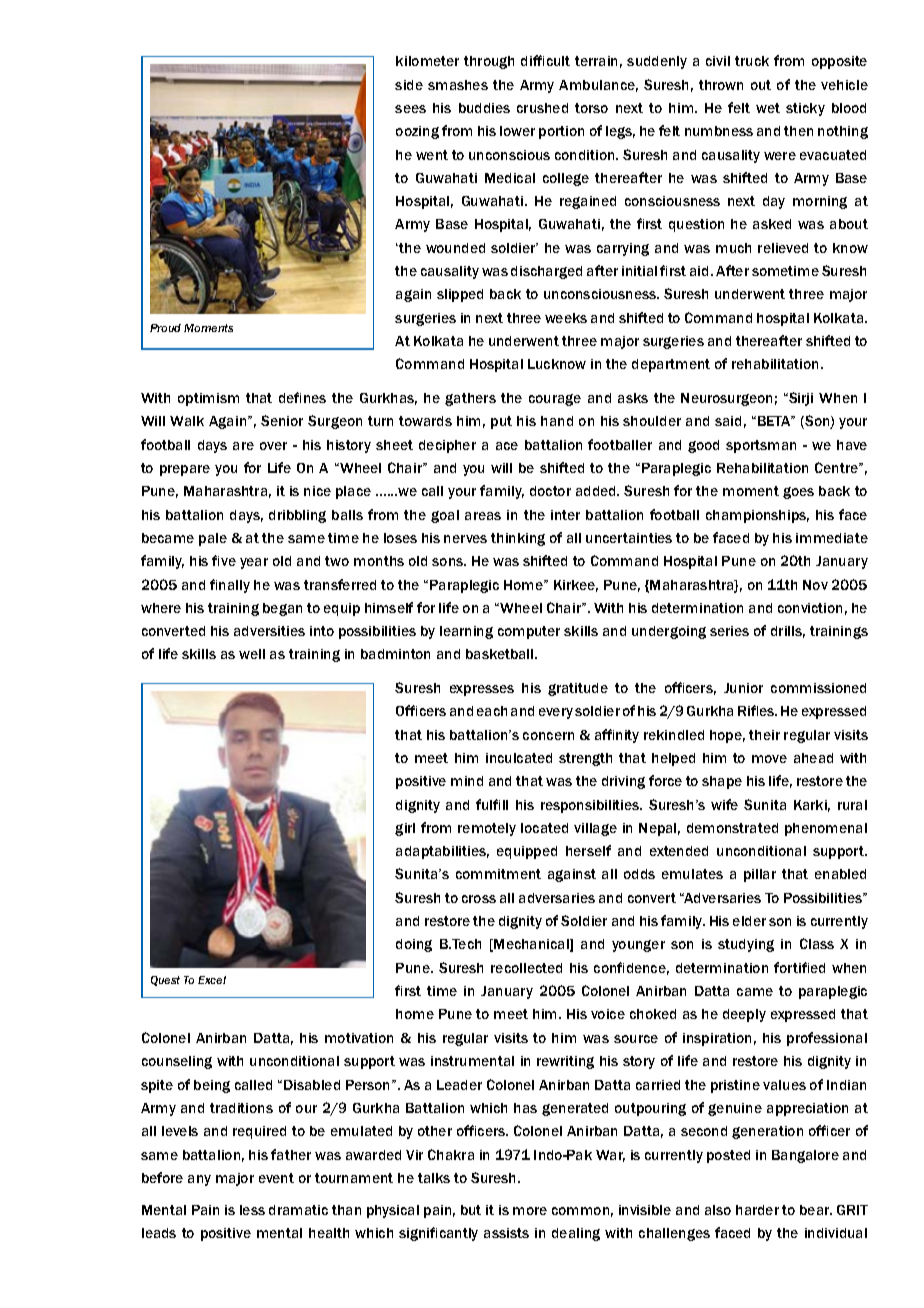  Describe the element at coordinates (252, 1210) in the page. I see `less` at that location.
